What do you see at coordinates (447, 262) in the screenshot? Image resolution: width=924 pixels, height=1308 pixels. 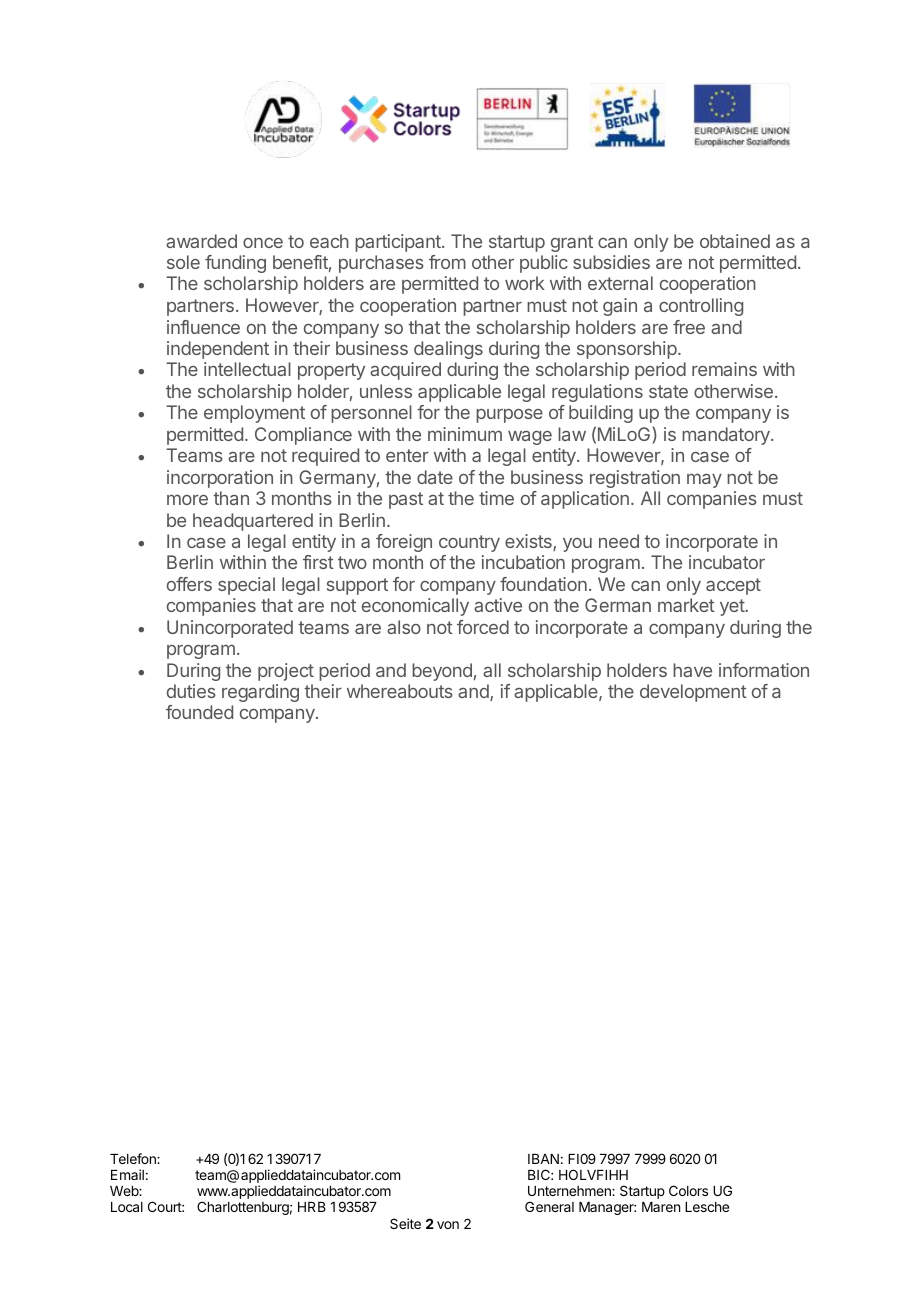 I see `from` at bounding box center [447, 262].
